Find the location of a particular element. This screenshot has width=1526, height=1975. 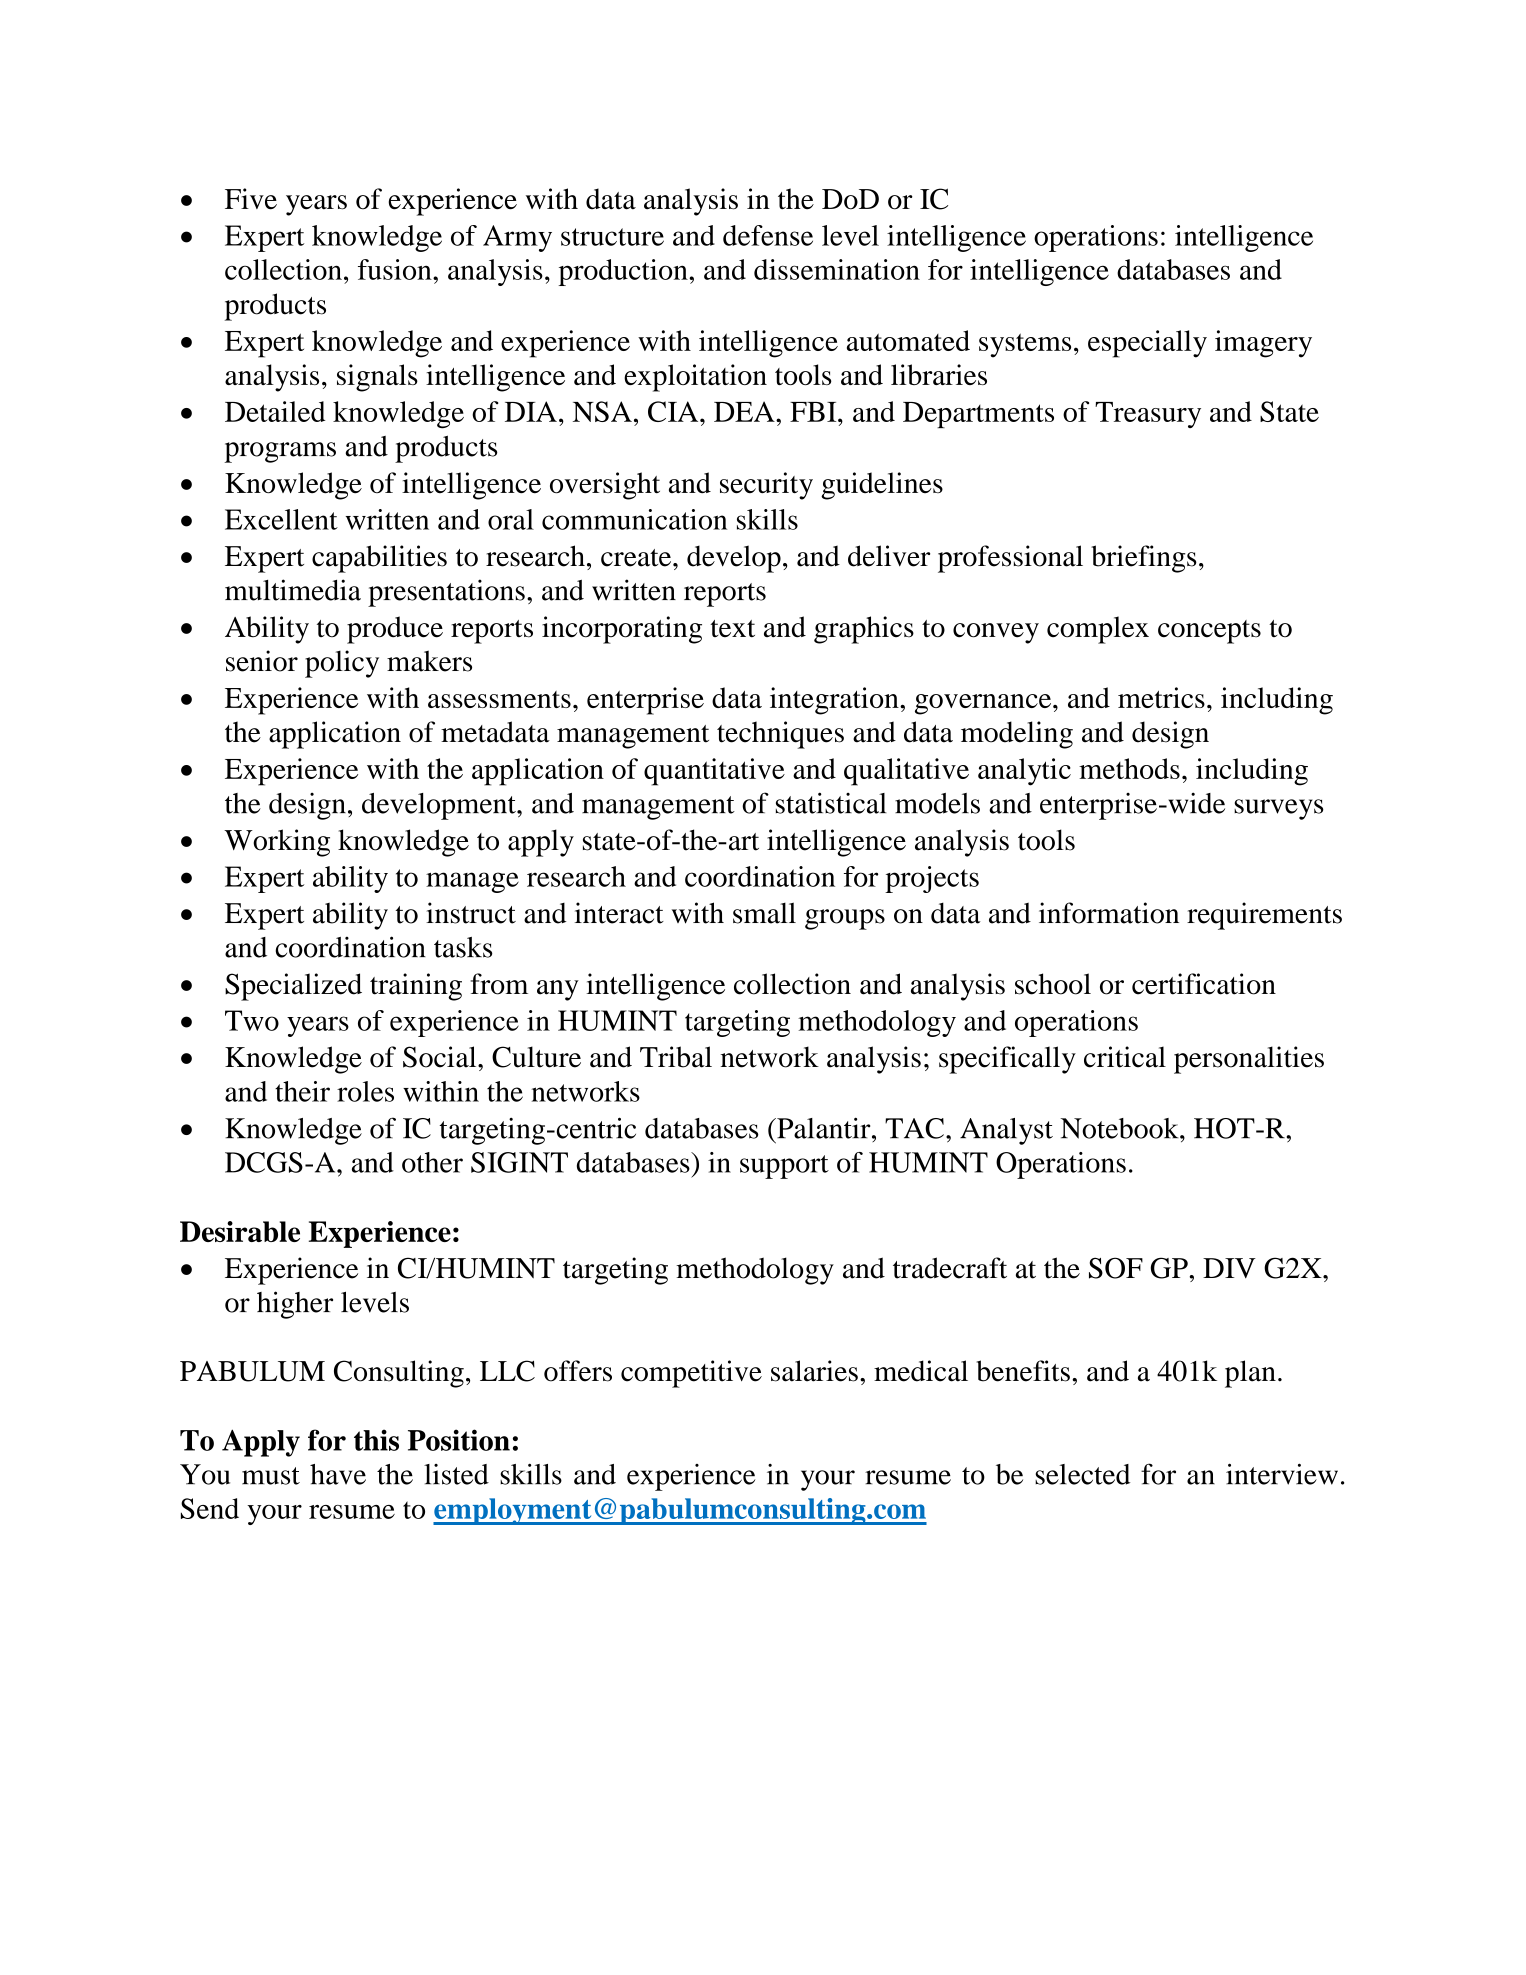

especially is located at coordinates (1147, 344).
